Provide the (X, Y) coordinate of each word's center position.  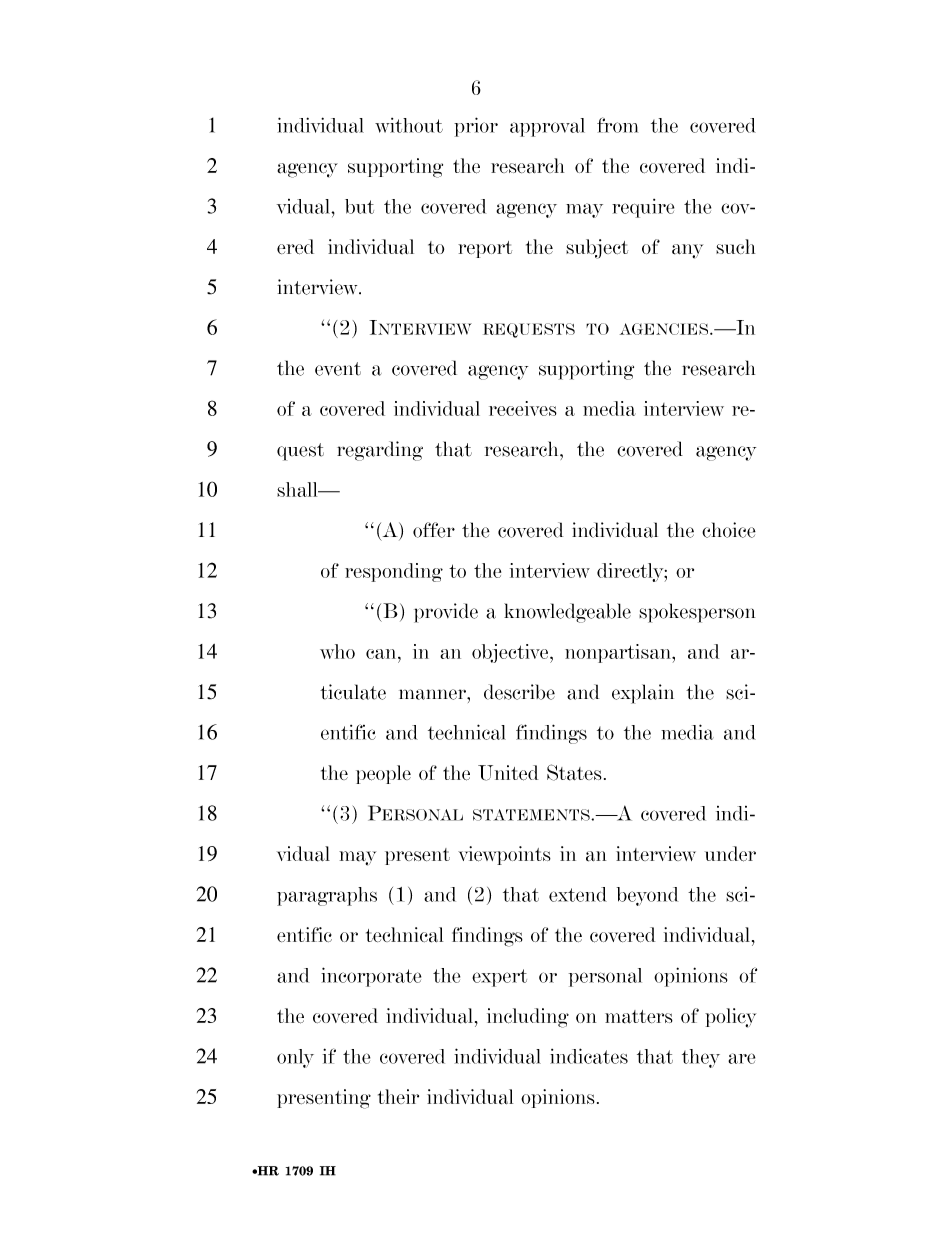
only (295, 1058)
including (528, 1018)
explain (643, 694)
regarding (380, 451)
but (359, 206)
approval (547, 127)
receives (523, 408)
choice (729, 530)
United (508, 773)
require (643, 208)
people (383, 774)
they (701, 1058)
